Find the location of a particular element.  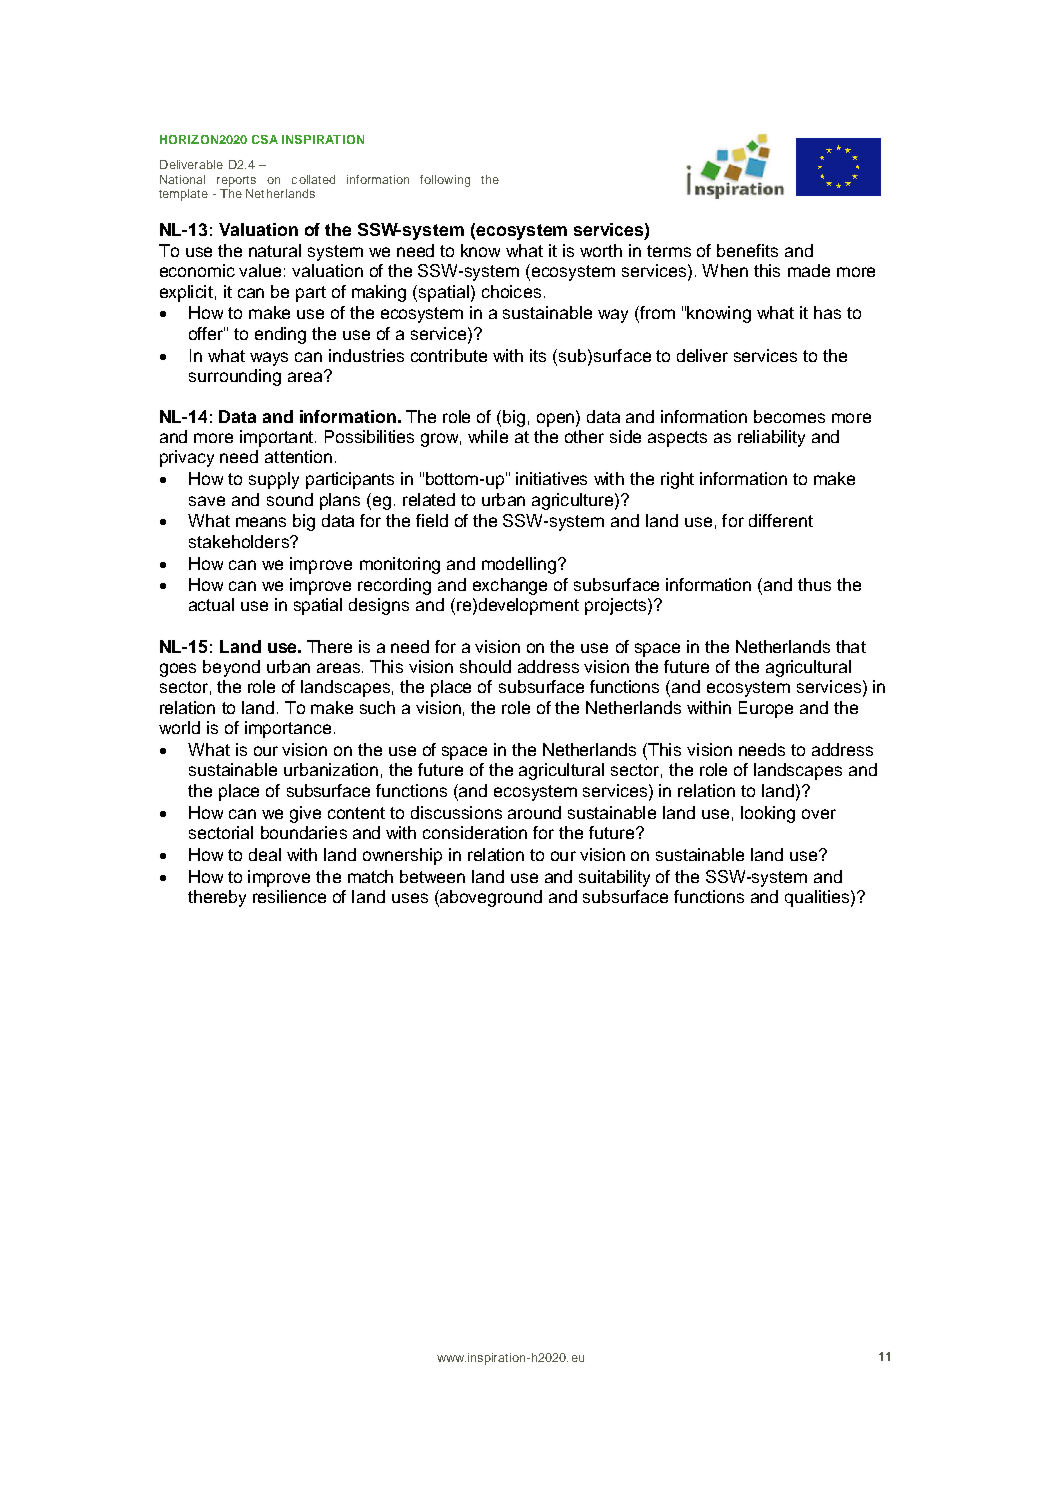

that is located at coordinates (851, 646).
